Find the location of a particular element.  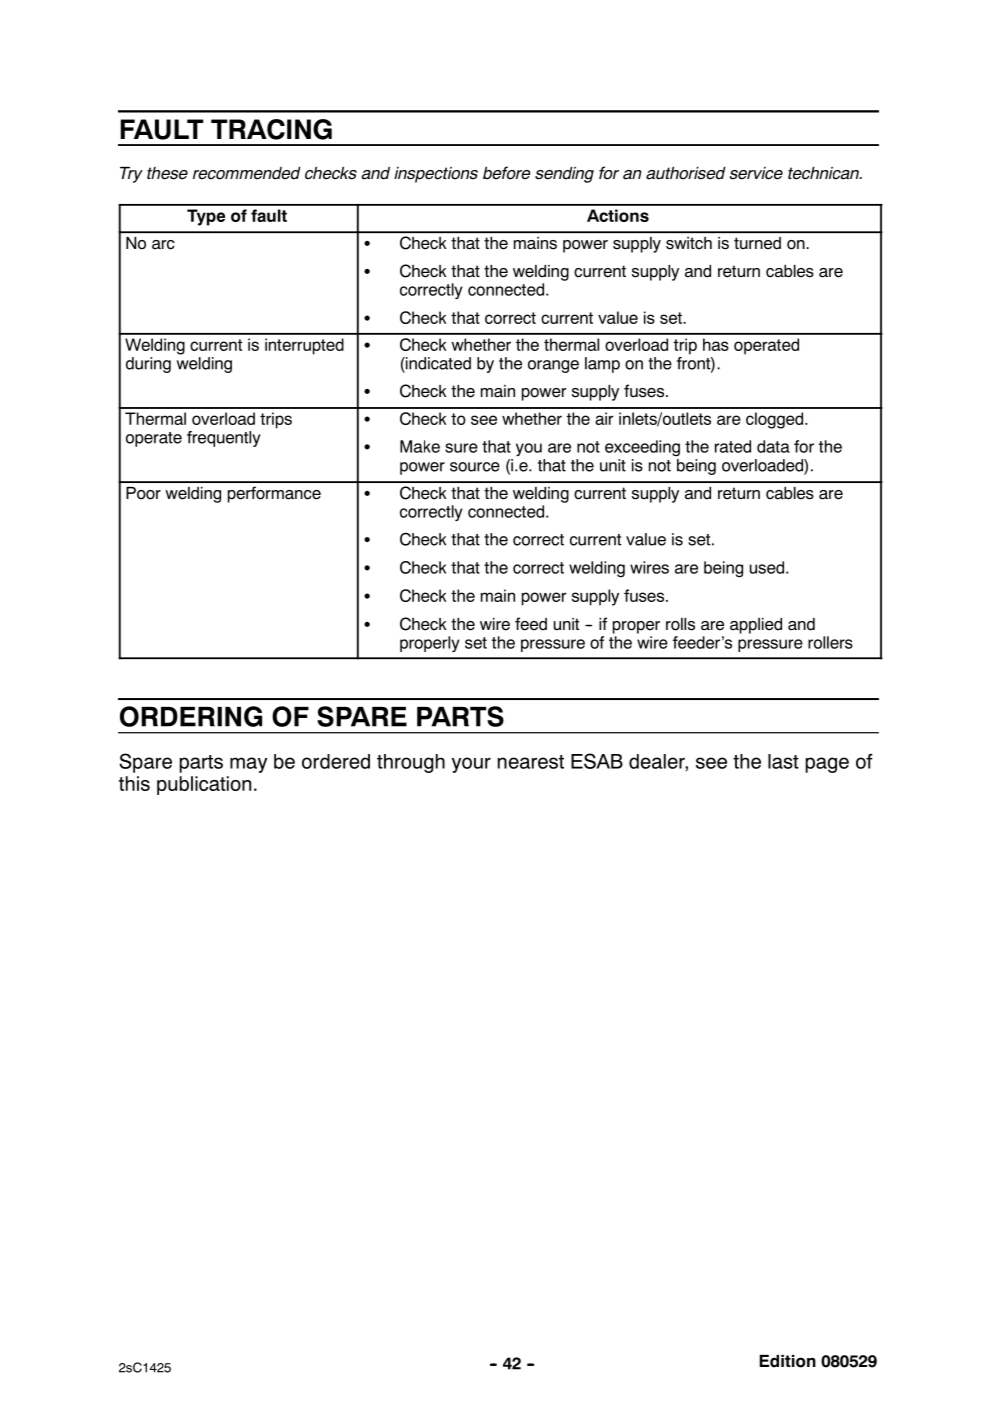

may is located at coordinates (248, 765).
